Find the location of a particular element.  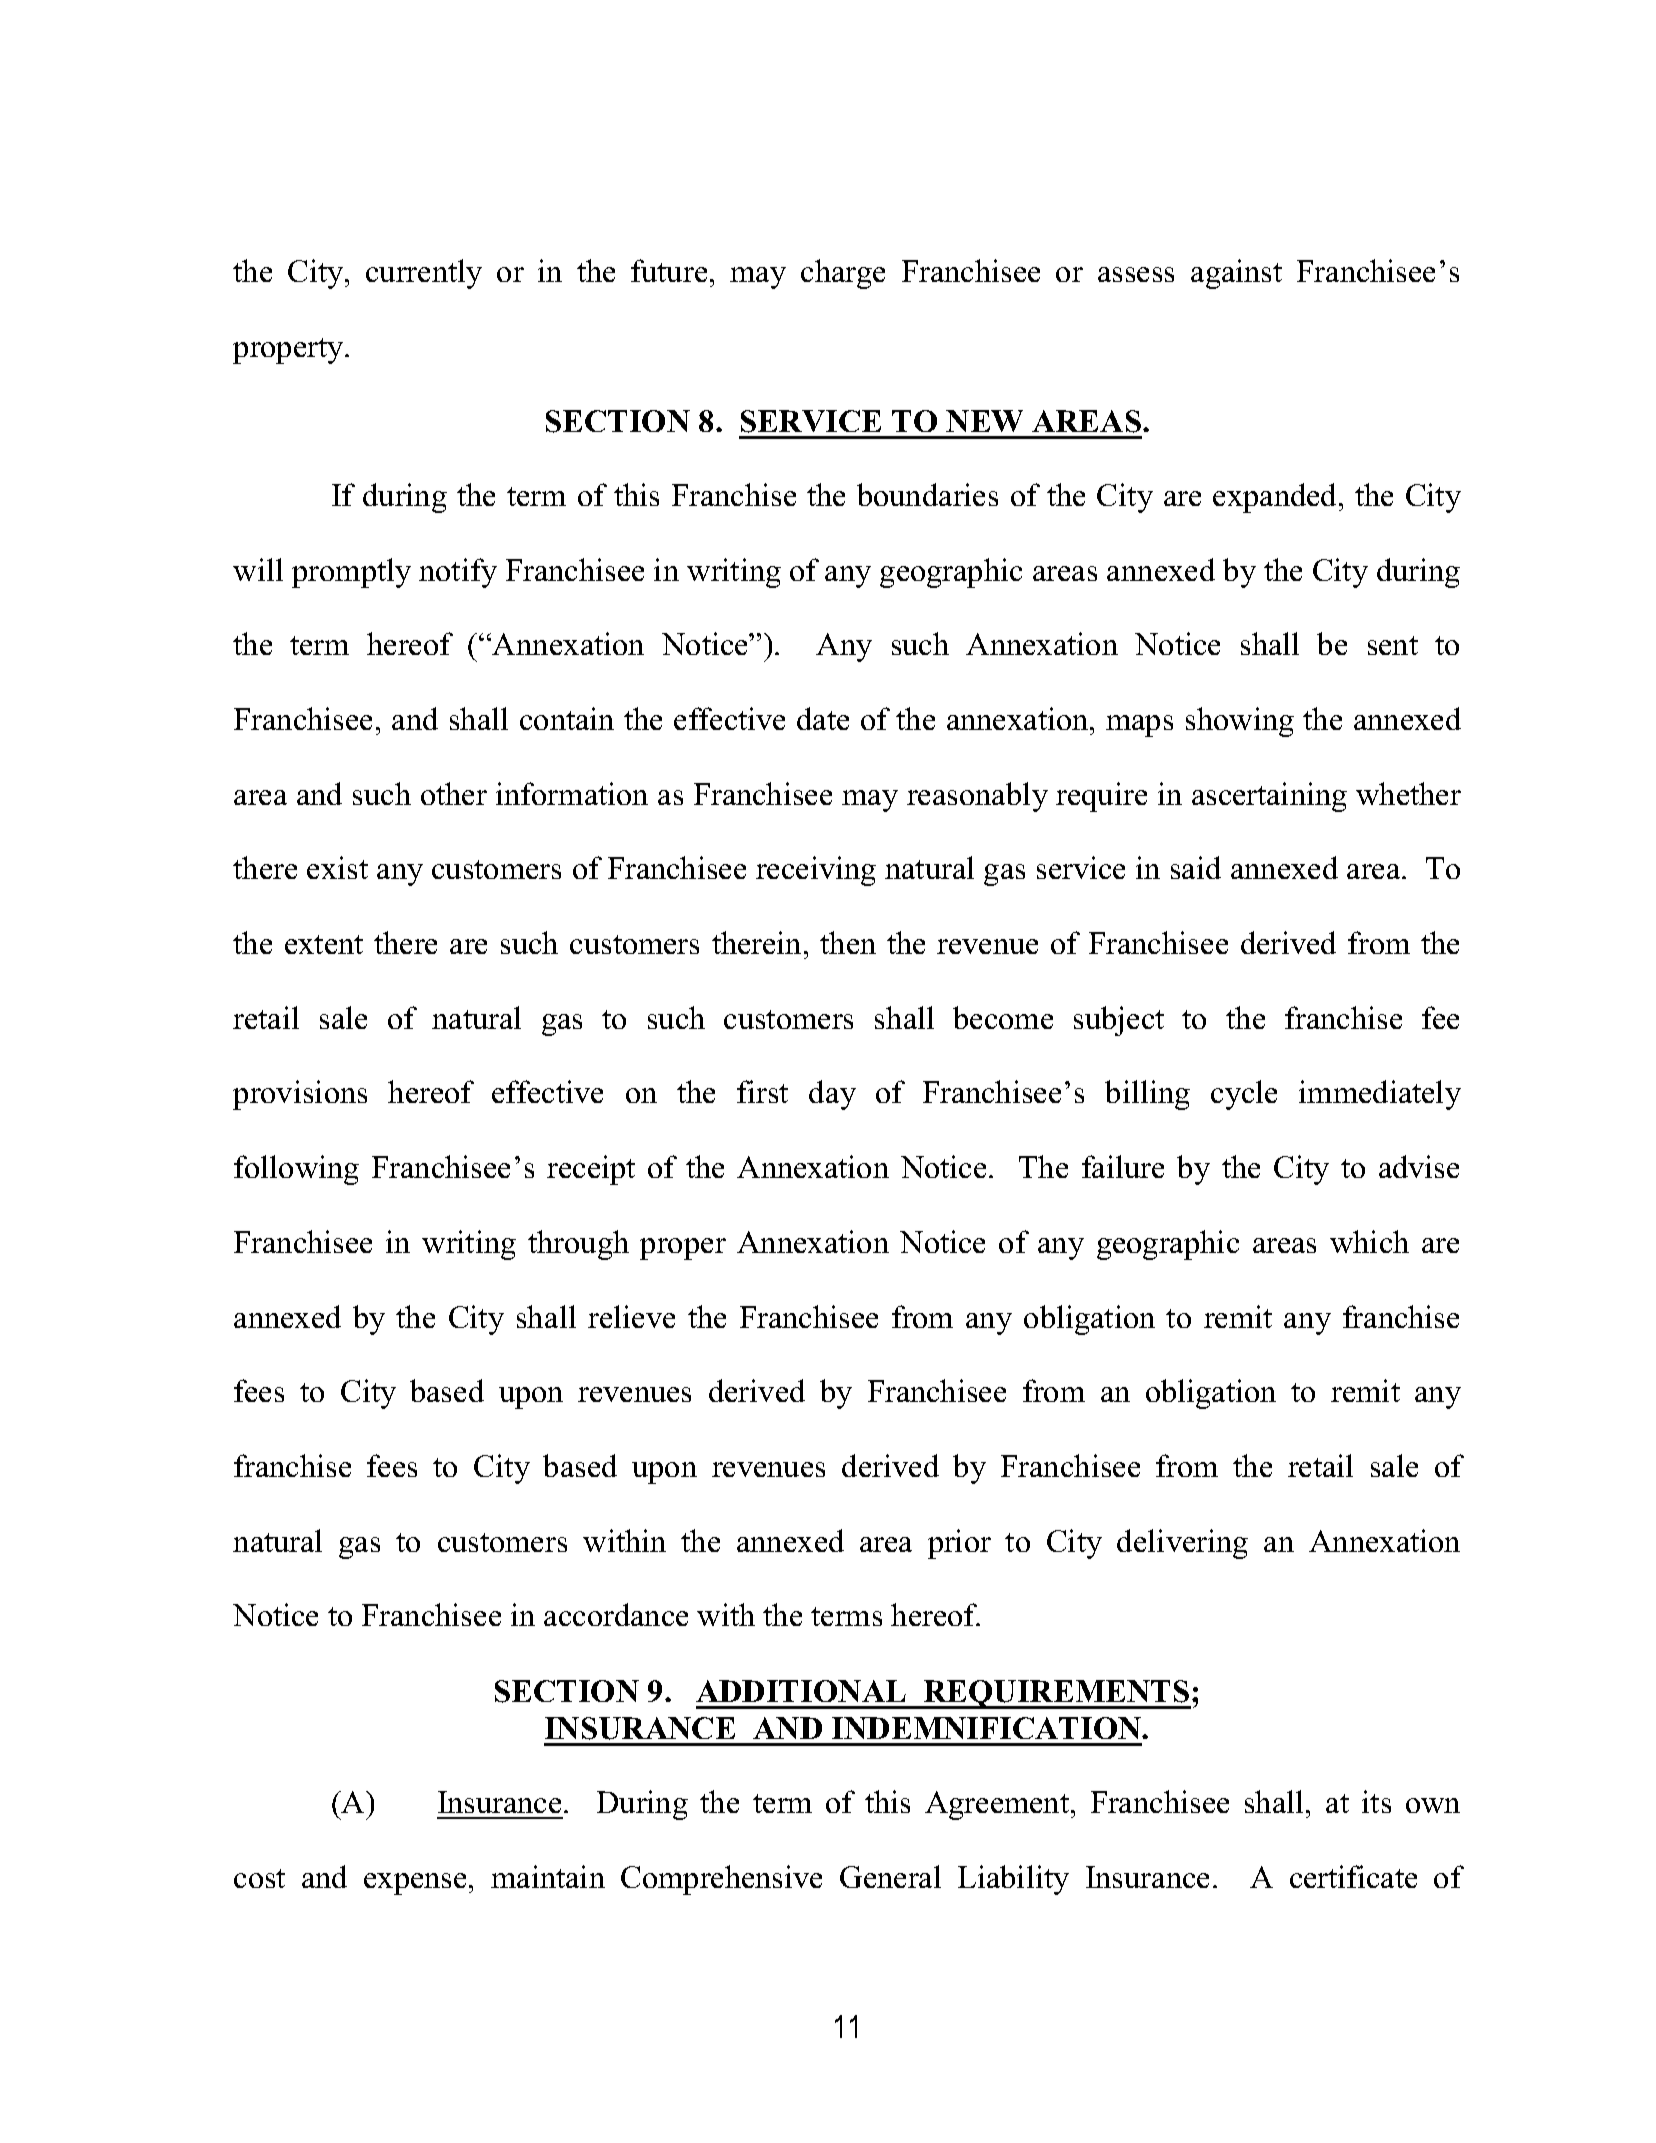

charge is located at coordinates (843, 274).
